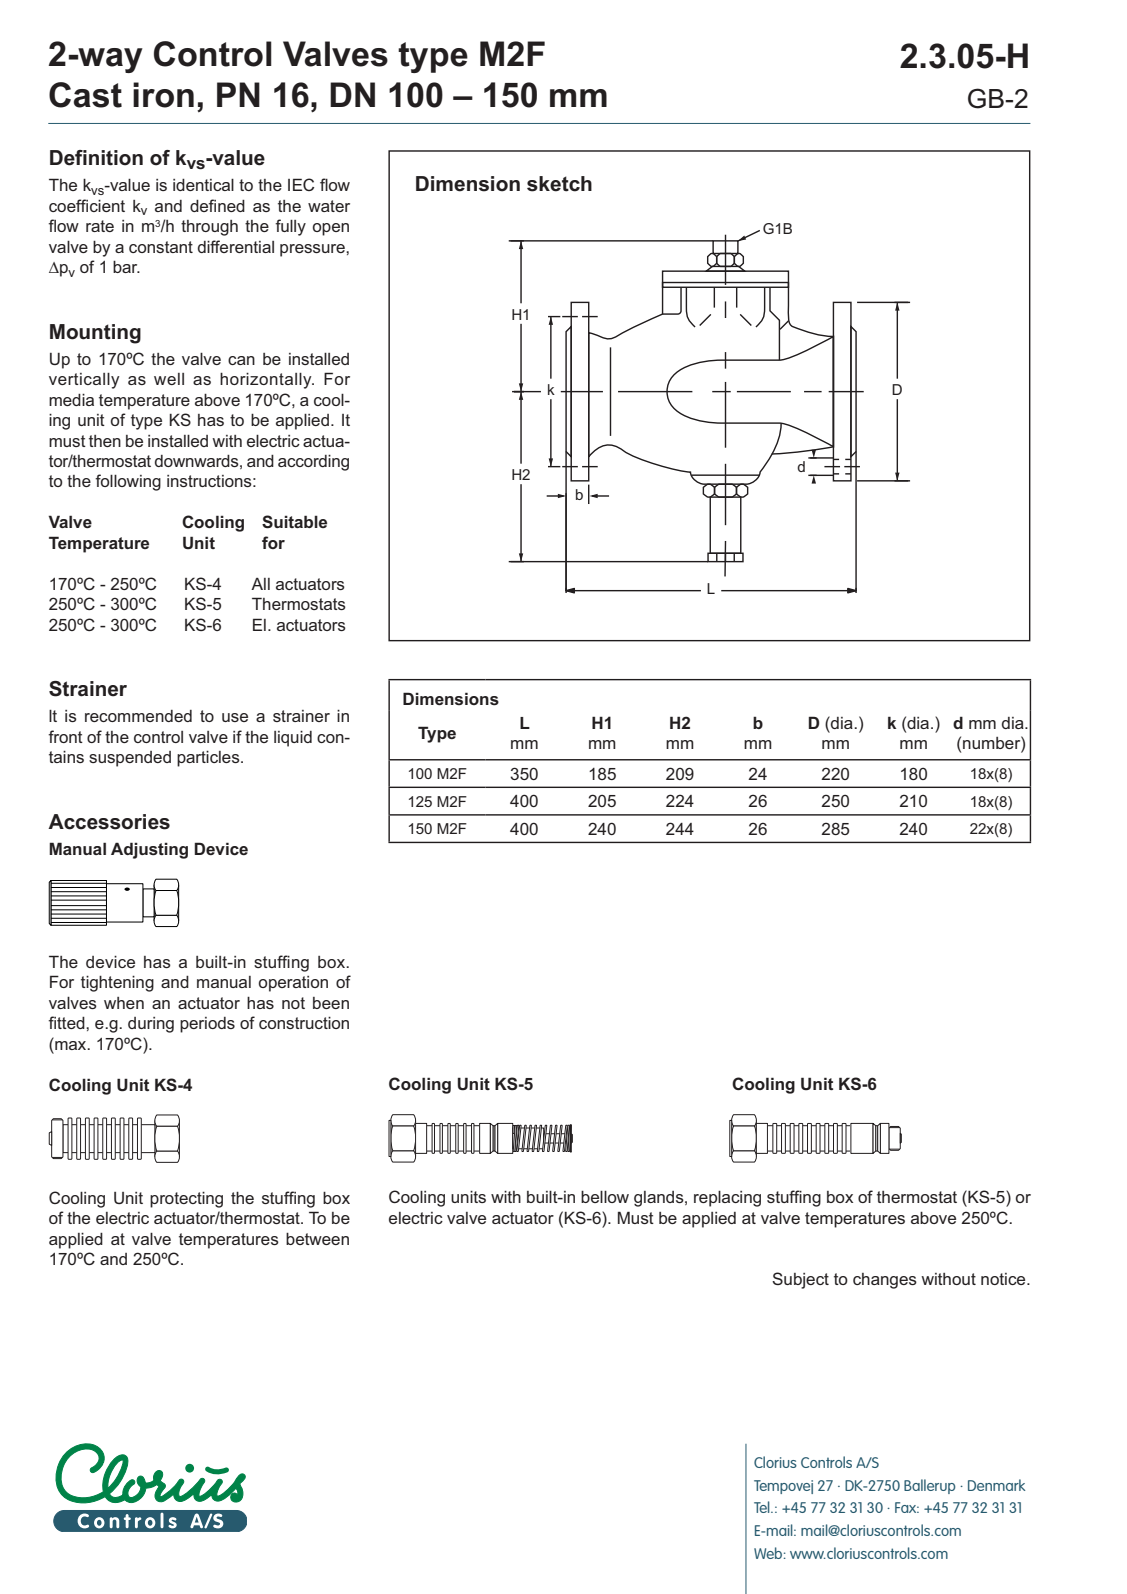  I want to click on Tel, so click(763, 1507).
